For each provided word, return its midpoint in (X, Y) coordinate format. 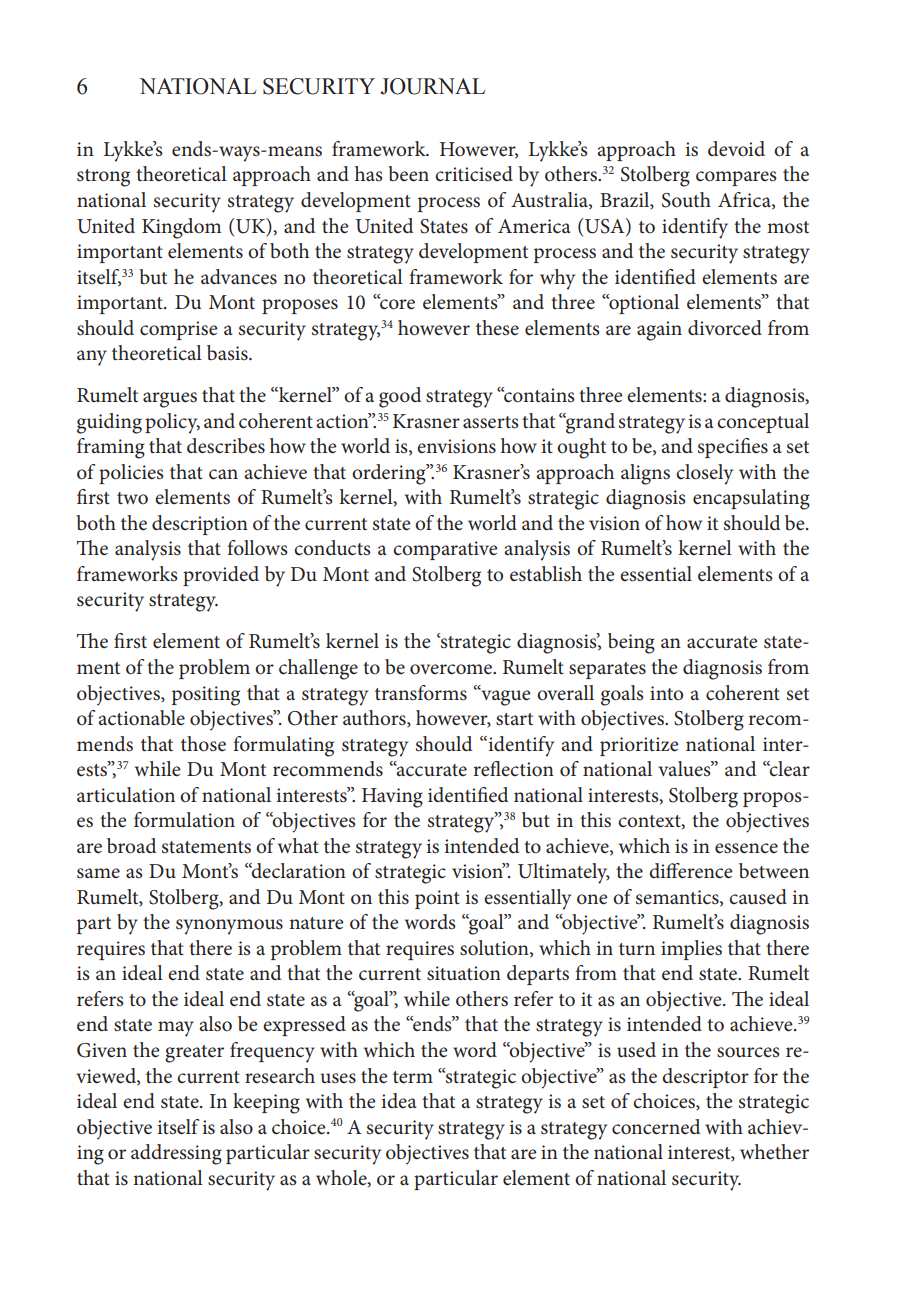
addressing (176, 1154)
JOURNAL (432, 86)
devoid (736, 149)
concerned (656, 1127)
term (413, 1077)
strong (103, 178)
